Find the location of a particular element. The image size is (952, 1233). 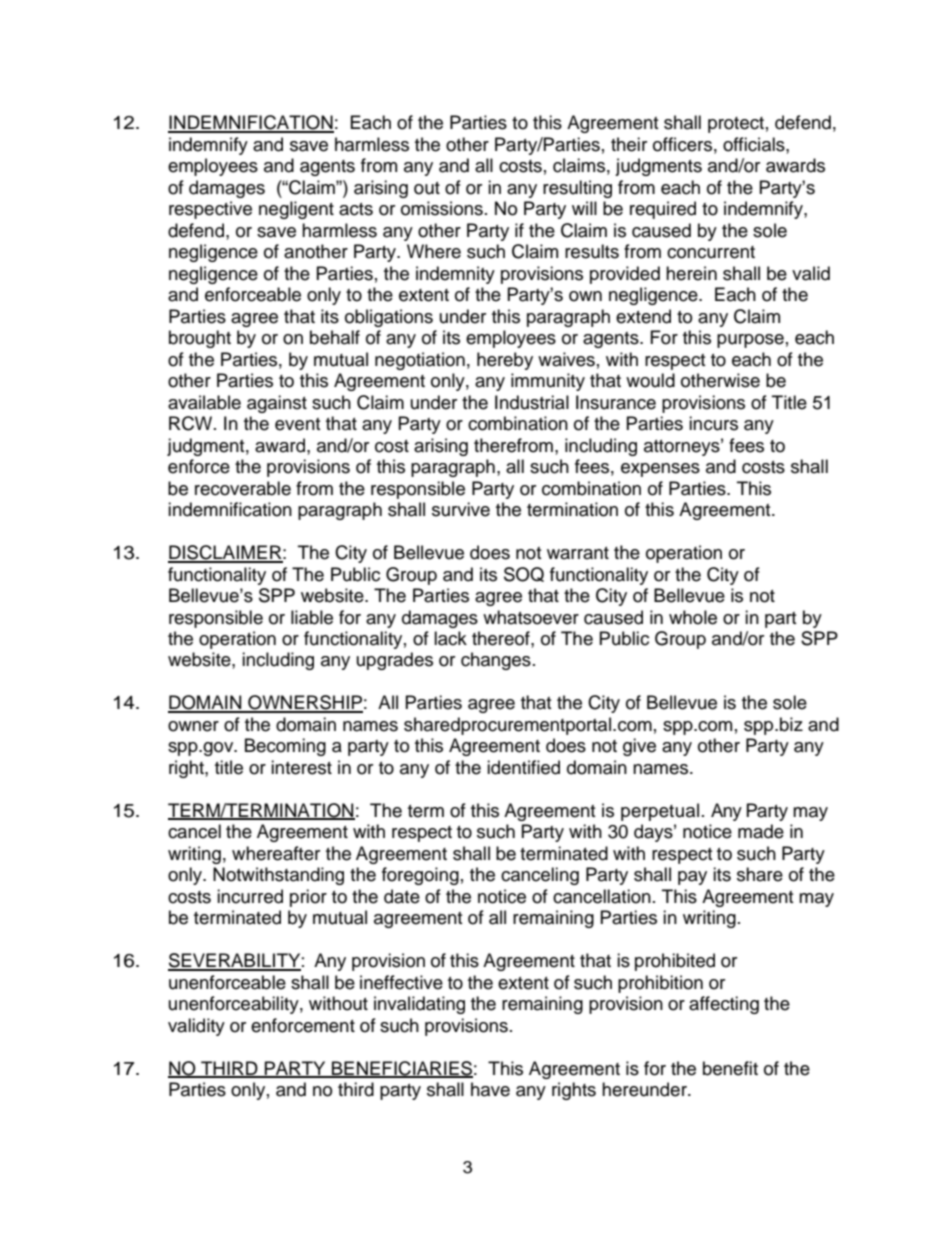

negligent is located at coordinates (296, 210).
